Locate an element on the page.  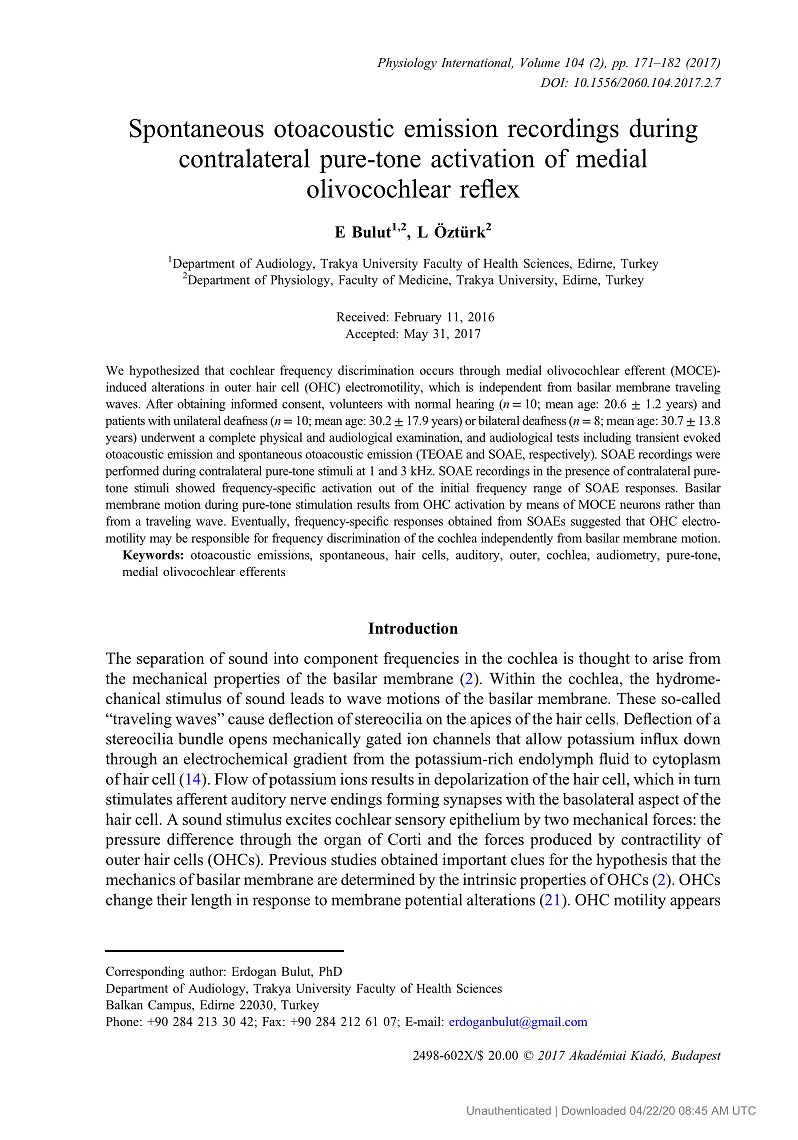
normal is located at coordinates (433, 404).
